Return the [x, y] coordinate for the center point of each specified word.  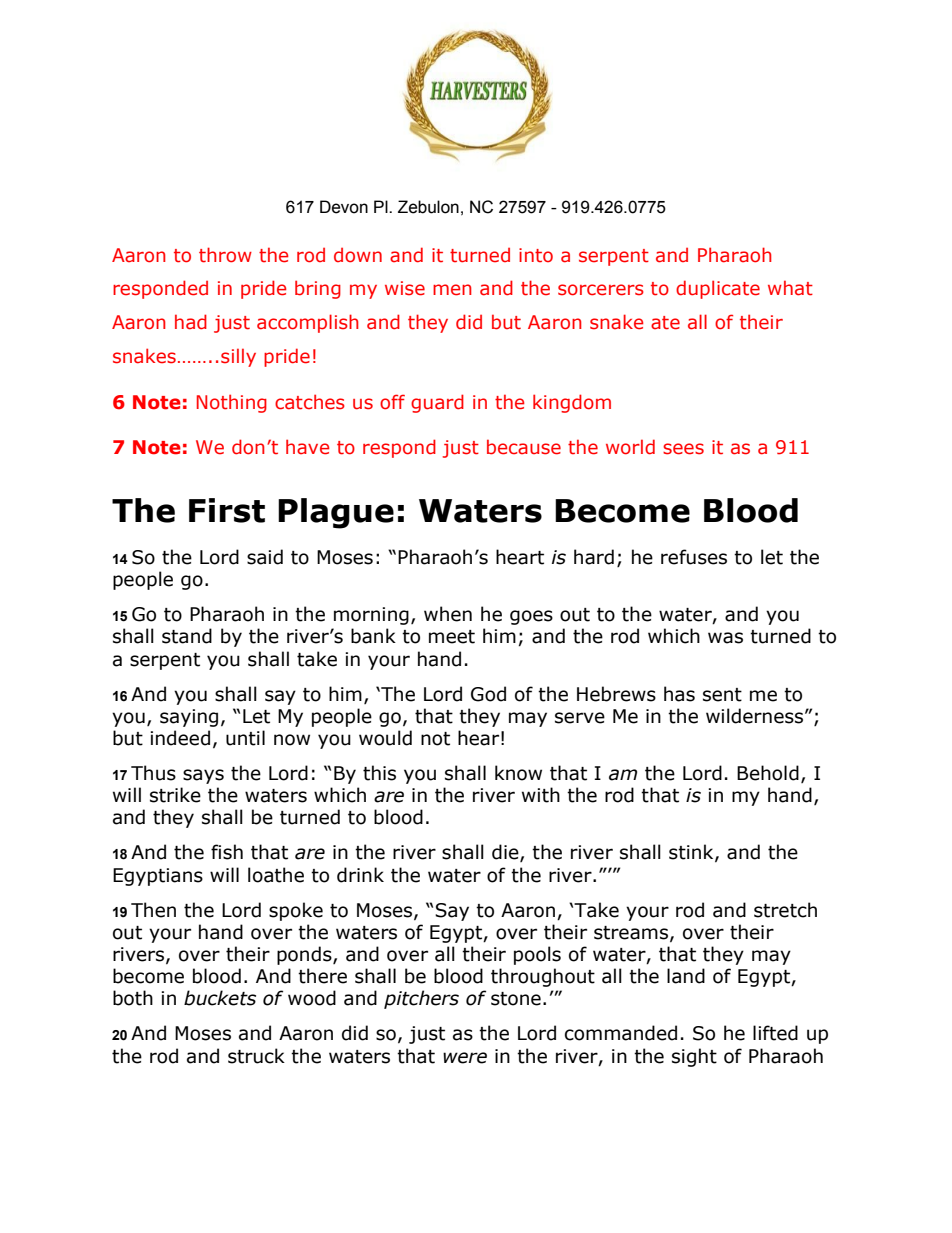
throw [225, 255]
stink [692, 853]
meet [452, 637]
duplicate [718, 289]
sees [683, 449]
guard [437, 403]
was [725, 638]
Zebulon [428, 207]
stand [187, 636]
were [465, 1058]
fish [227, 852]
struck [256, 1056]
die [506, 853]
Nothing [232, 403]
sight [694, 1057]
